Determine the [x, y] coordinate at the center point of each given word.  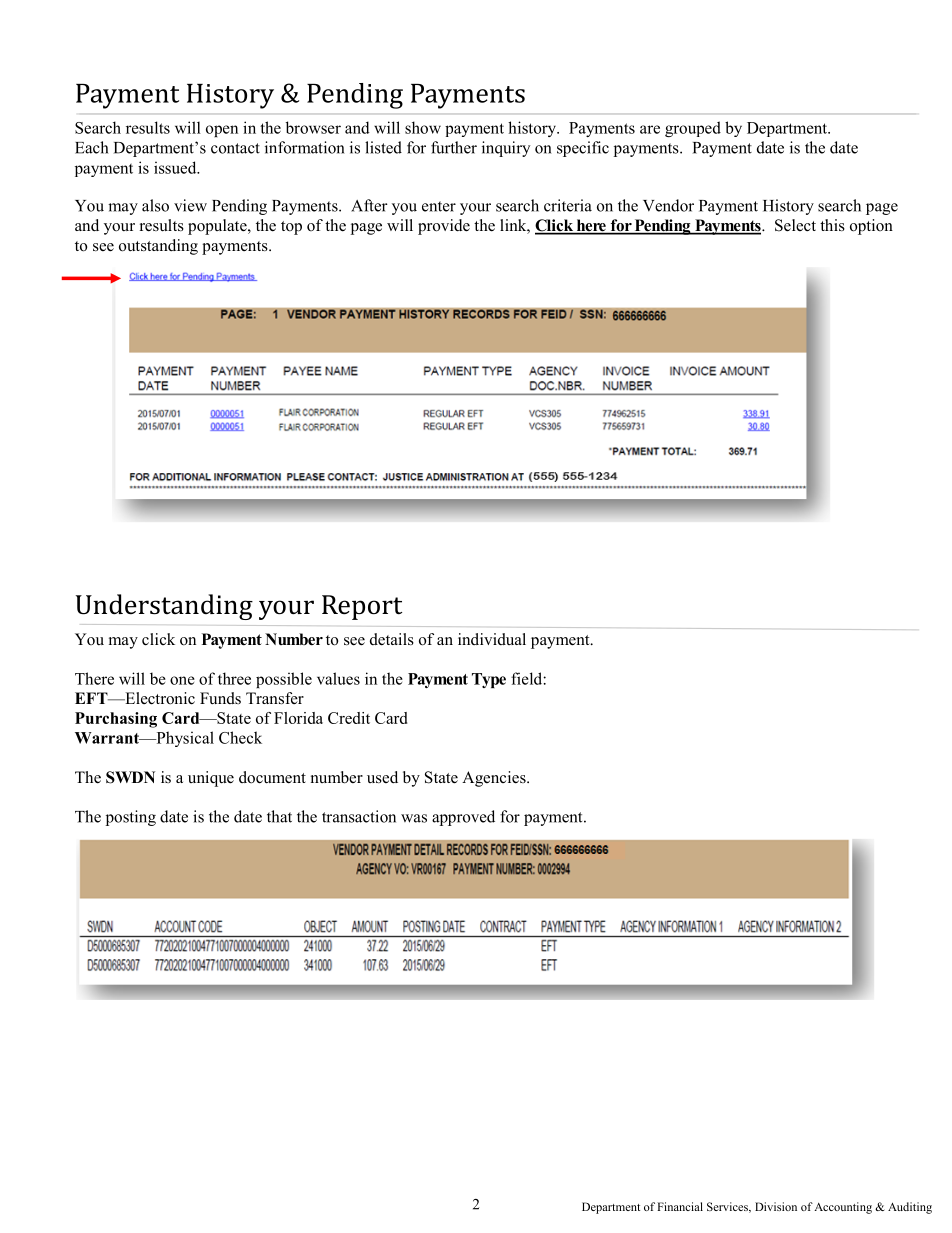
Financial [680, 1206]
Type [489, 680]
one [182, 680]
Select [795, 225]
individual [492, 639]
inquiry [506, 149]
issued [176, 167]
